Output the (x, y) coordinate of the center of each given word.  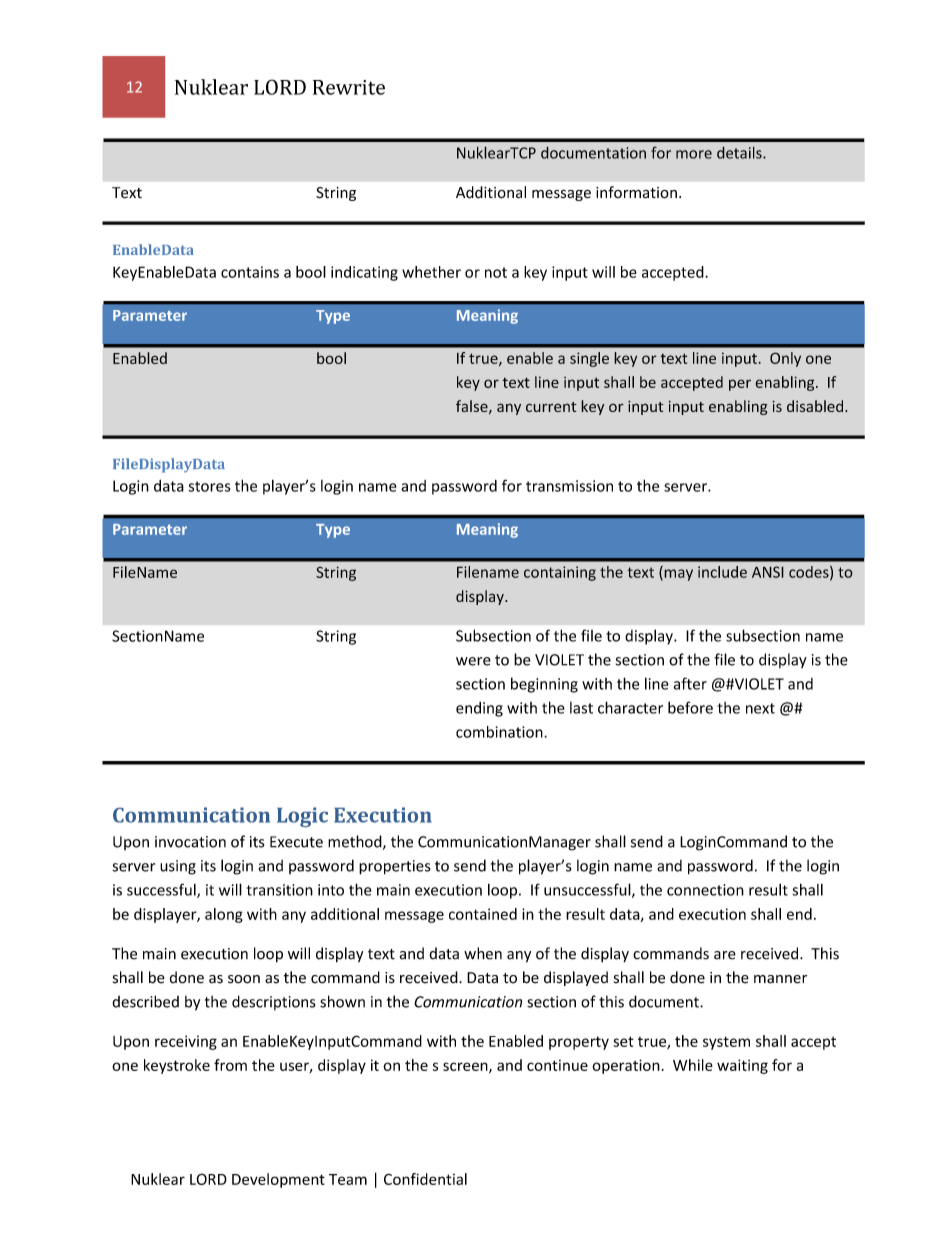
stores (209, 486)
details (740, 152)
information (636, 192)
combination (500, 732)
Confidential (425, 1179)
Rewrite (349, 87)
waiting (742, 1066)
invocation (190, 842)
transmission (569, 486)
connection (705, 890)
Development (278, 1180)
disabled (816, 406)
